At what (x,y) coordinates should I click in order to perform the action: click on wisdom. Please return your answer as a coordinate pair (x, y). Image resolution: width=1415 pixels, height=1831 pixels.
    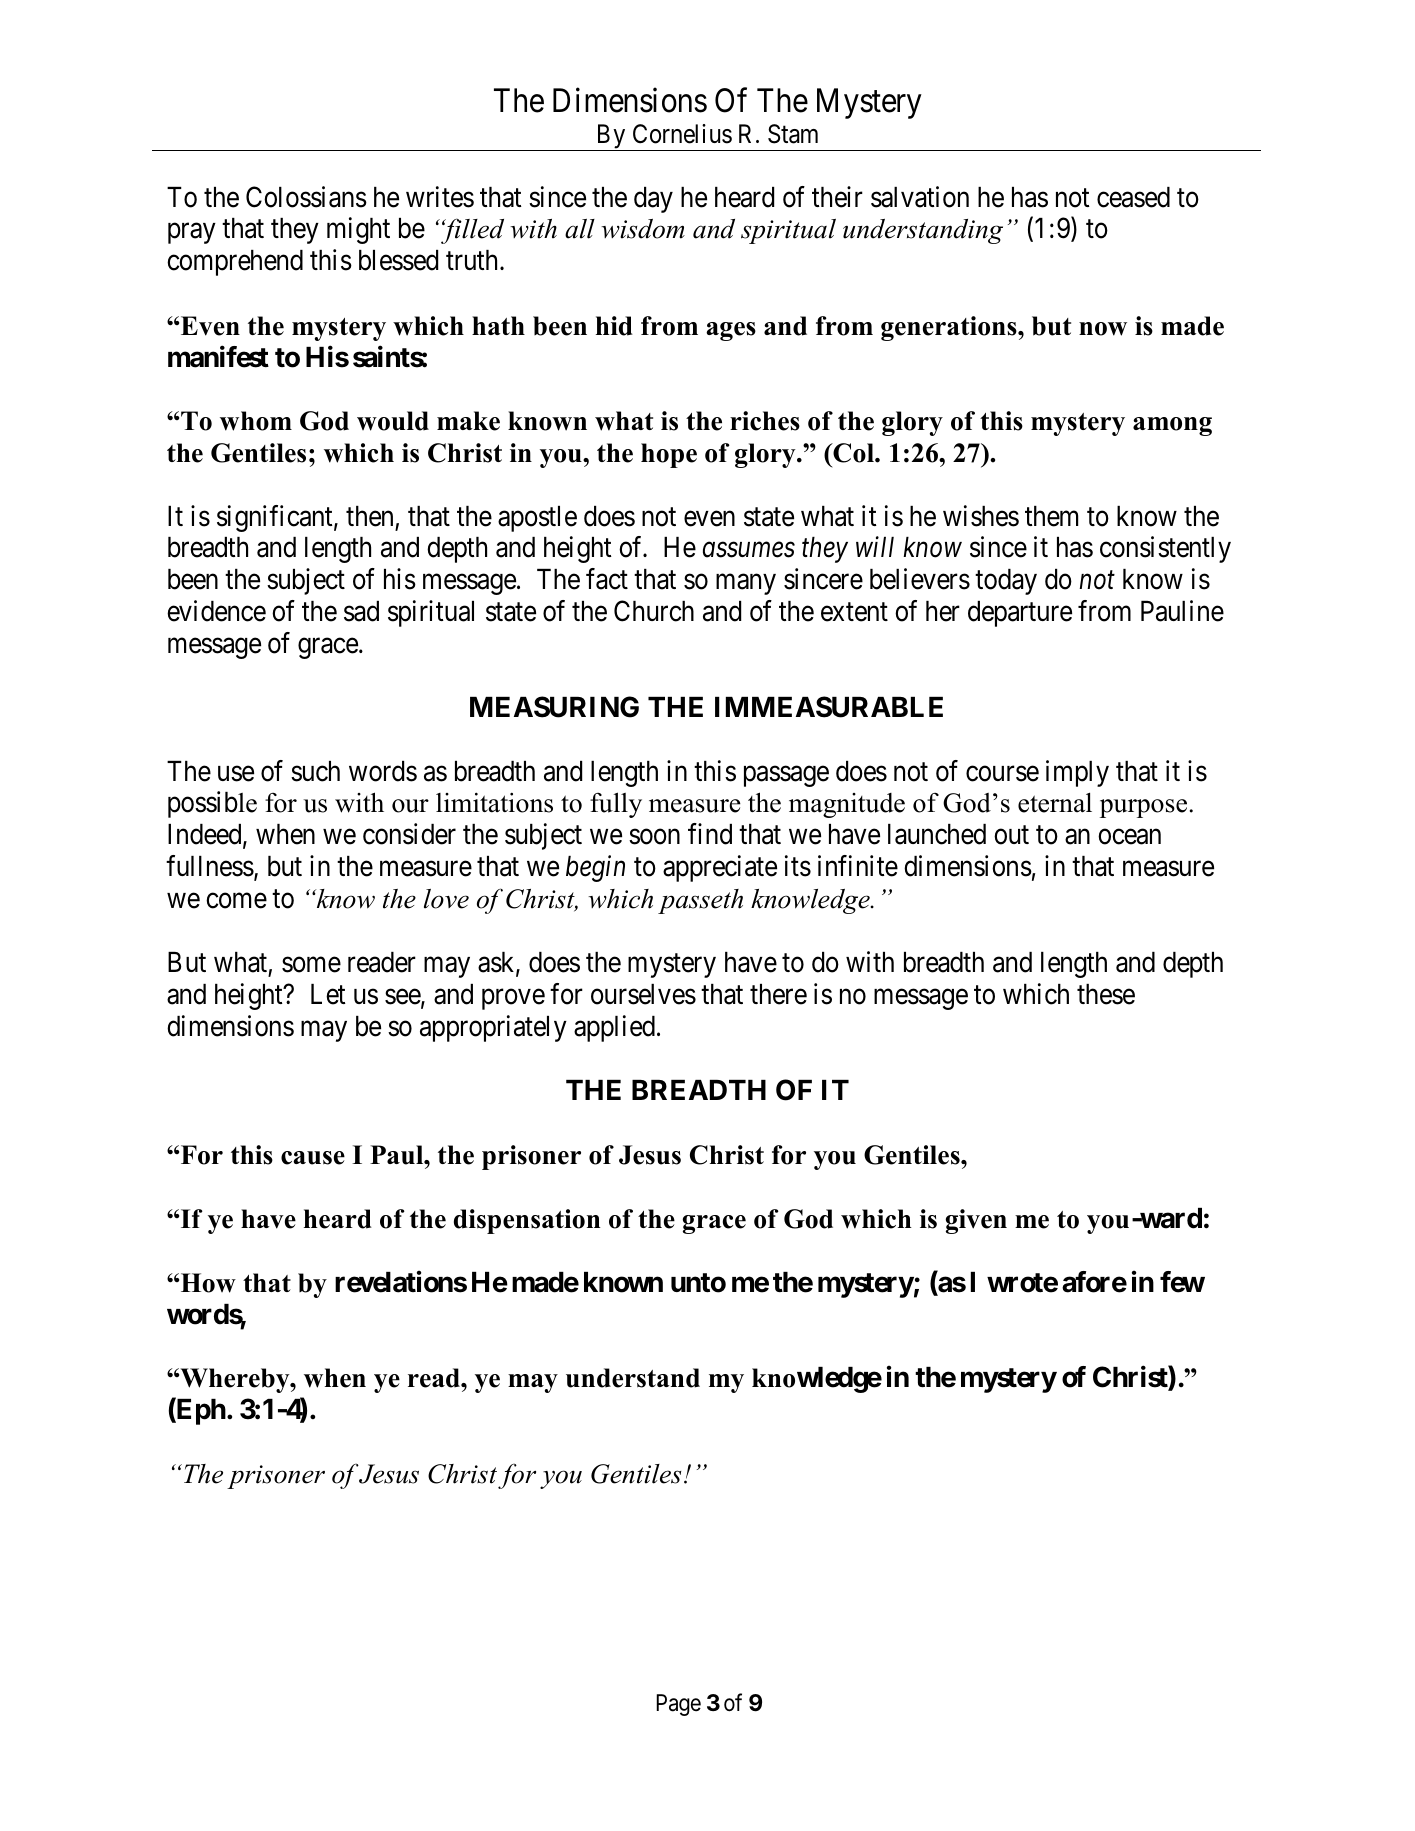
    Looking at the image, I should click on (643, 229).
